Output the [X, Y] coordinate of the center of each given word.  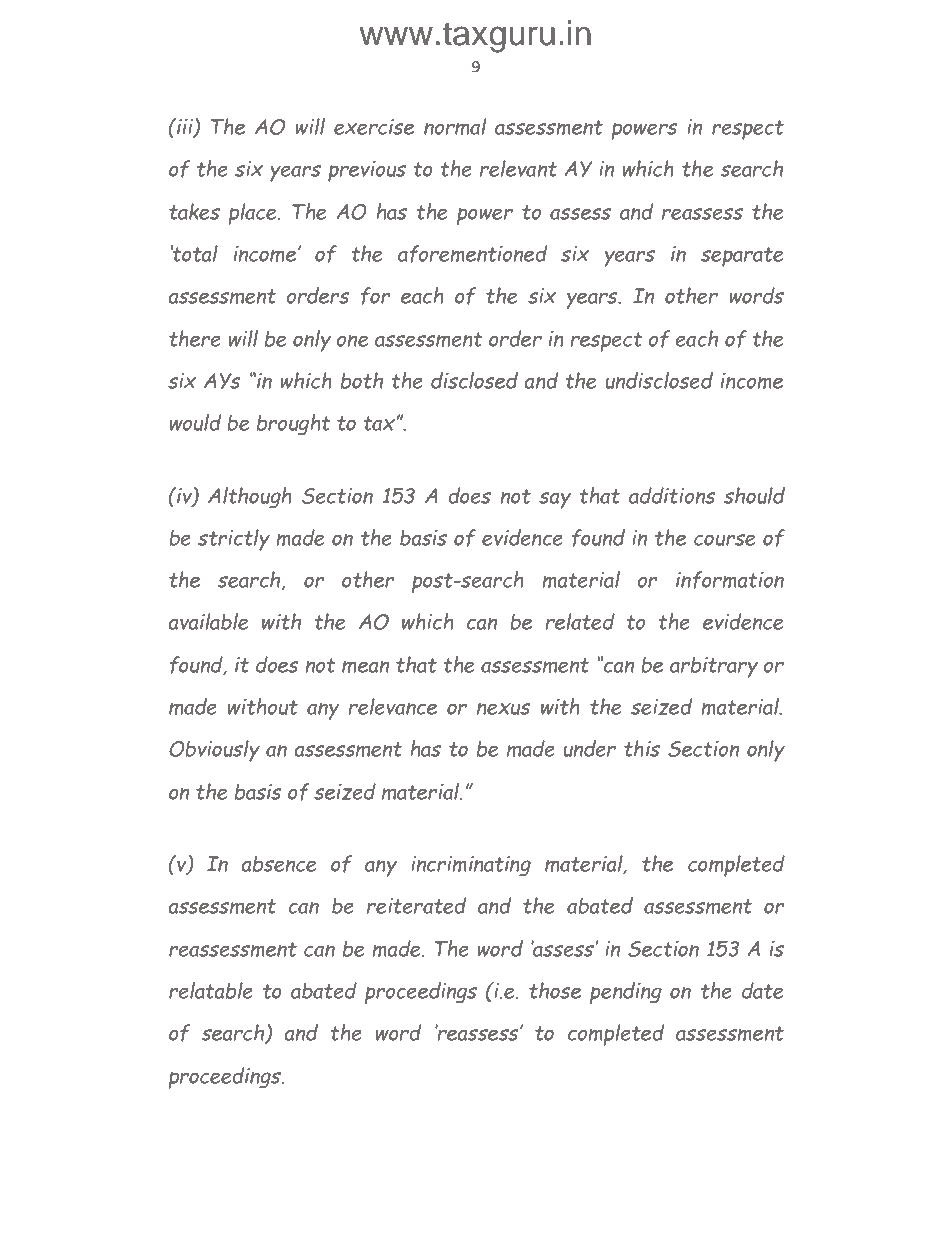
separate [742, 257]
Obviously [214, 751]
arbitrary [714, 667]
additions [672, 495]
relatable [211, 990]
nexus [504, 708]
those [555, 990]
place [253, 214]
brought [293, 425]
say [555, 500]
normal [455, 126]
